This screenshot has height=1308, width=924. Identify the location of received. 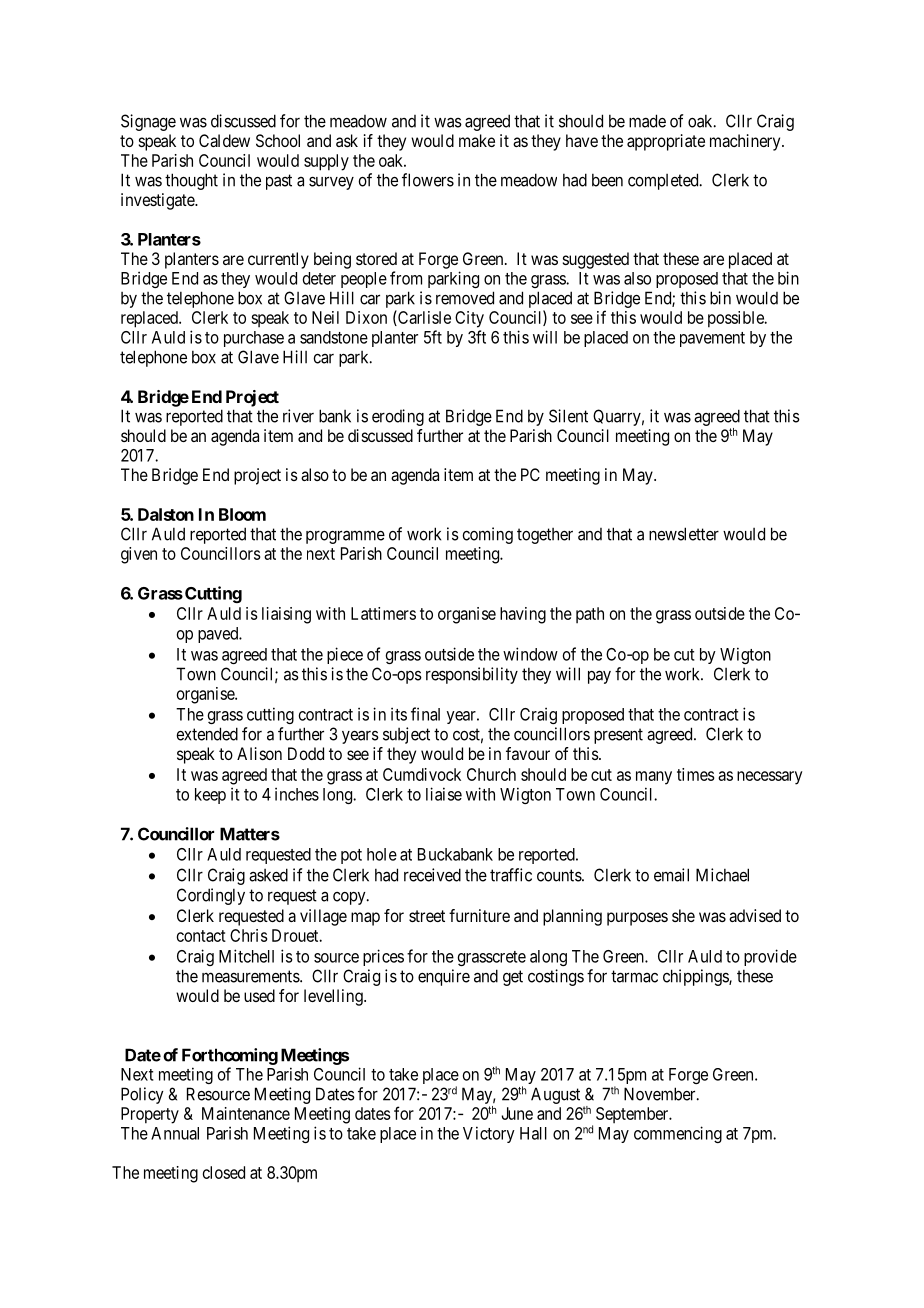
(432, 875).
